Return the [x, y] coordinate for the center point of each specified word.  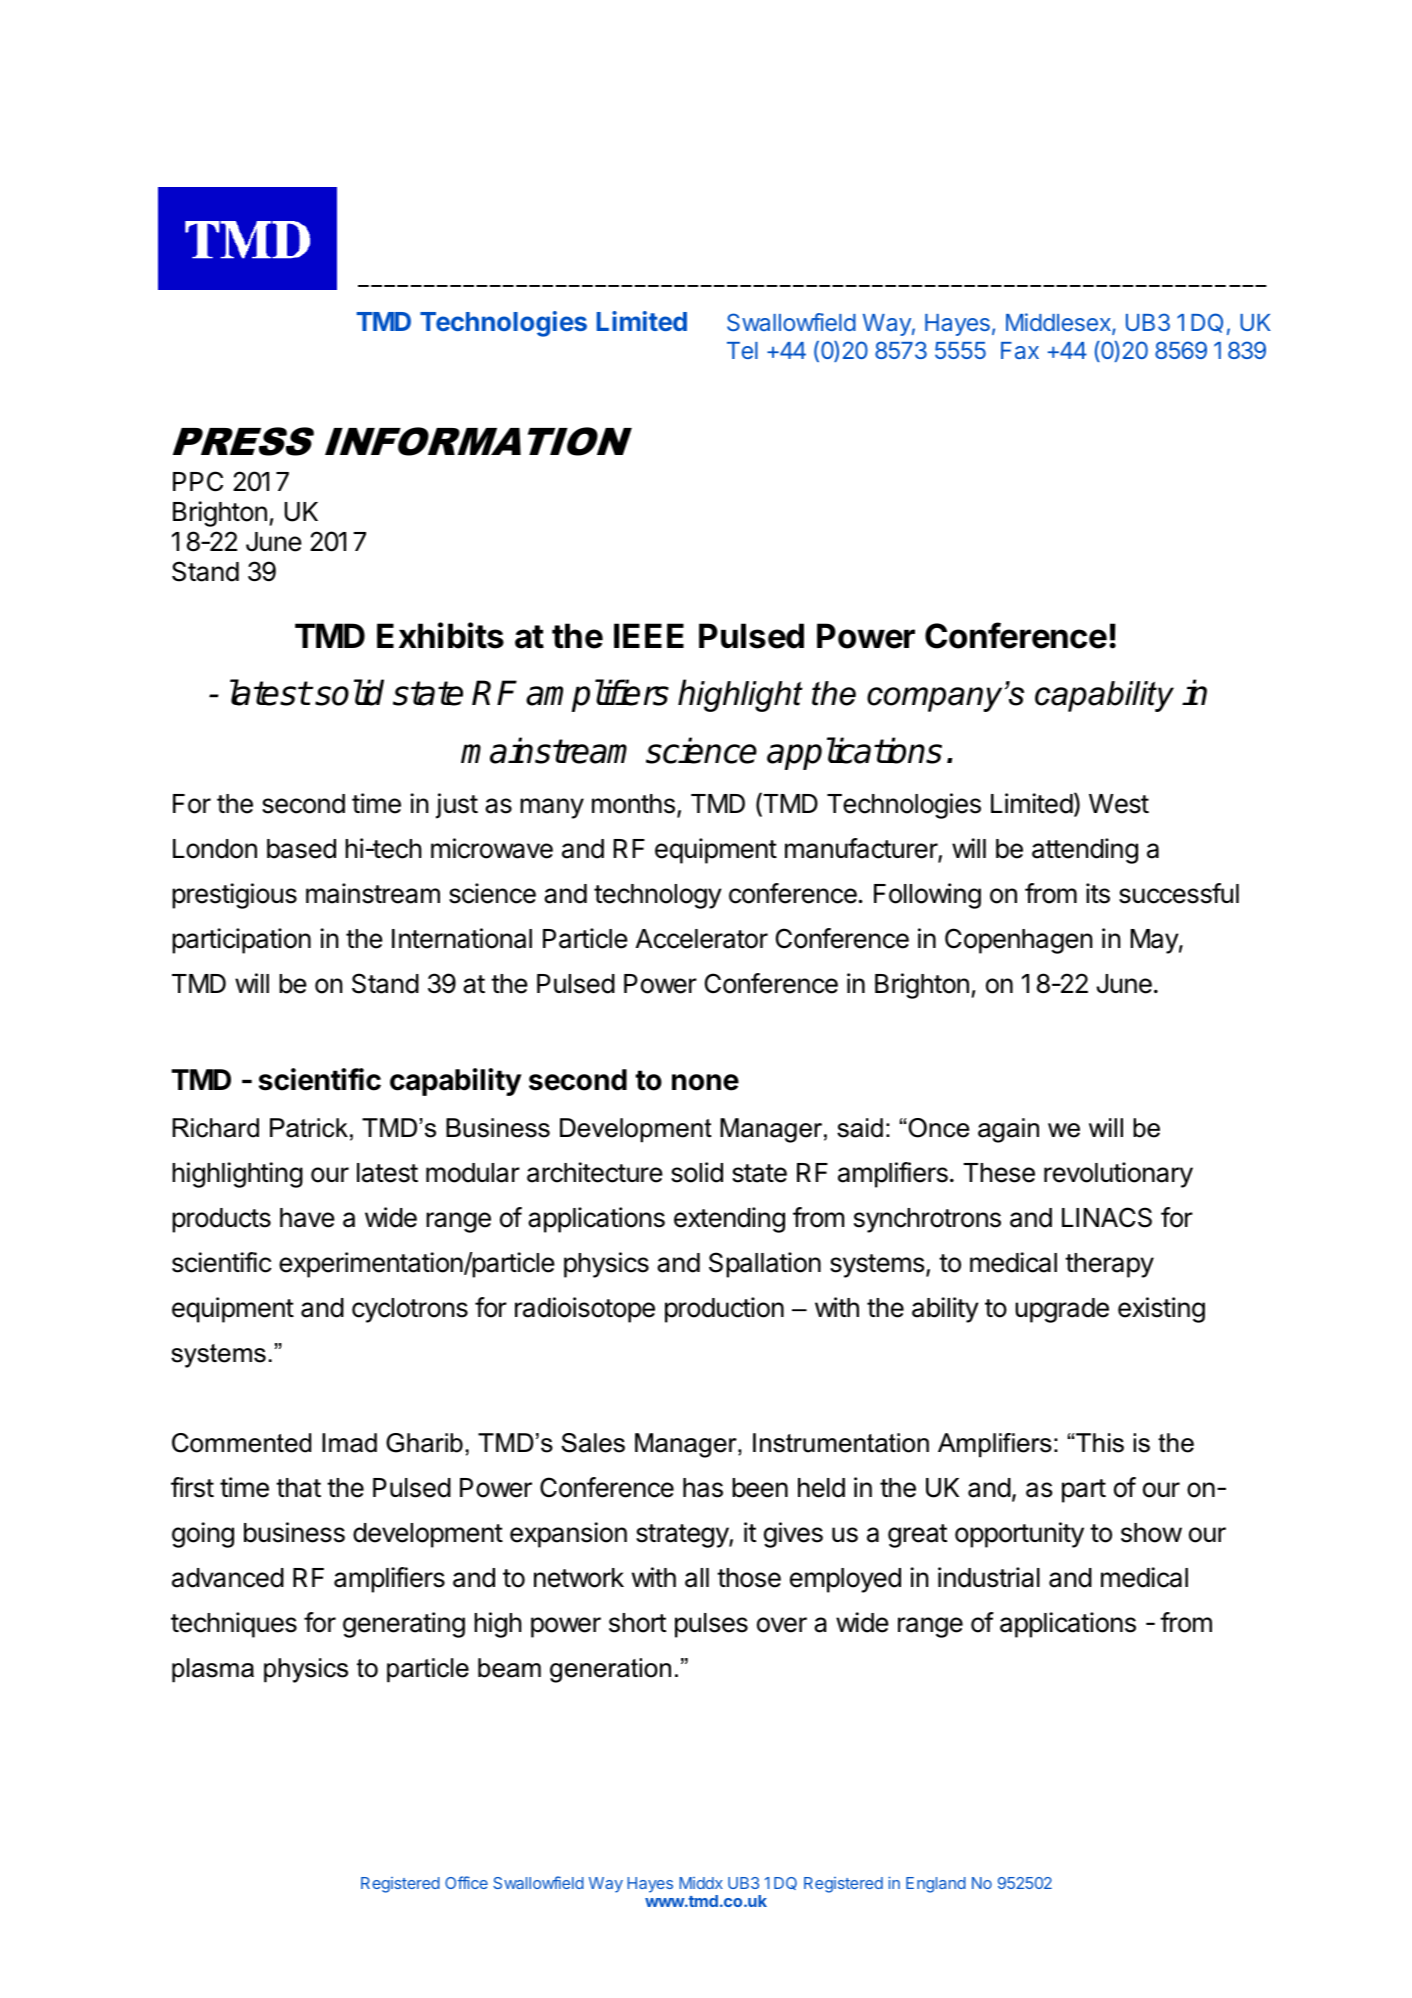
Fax [1020, 350]
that [298, 1488]
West [1119, 804]
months [633, 804]
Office [466, 1882]
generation [610, 1670]
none [705, 1082]
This [1099, 1443]
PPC [198, 481]
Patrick [309, 1128]
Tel [742, 350]
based [301, 849]
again [1008, 1130]
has [703, 1488]
